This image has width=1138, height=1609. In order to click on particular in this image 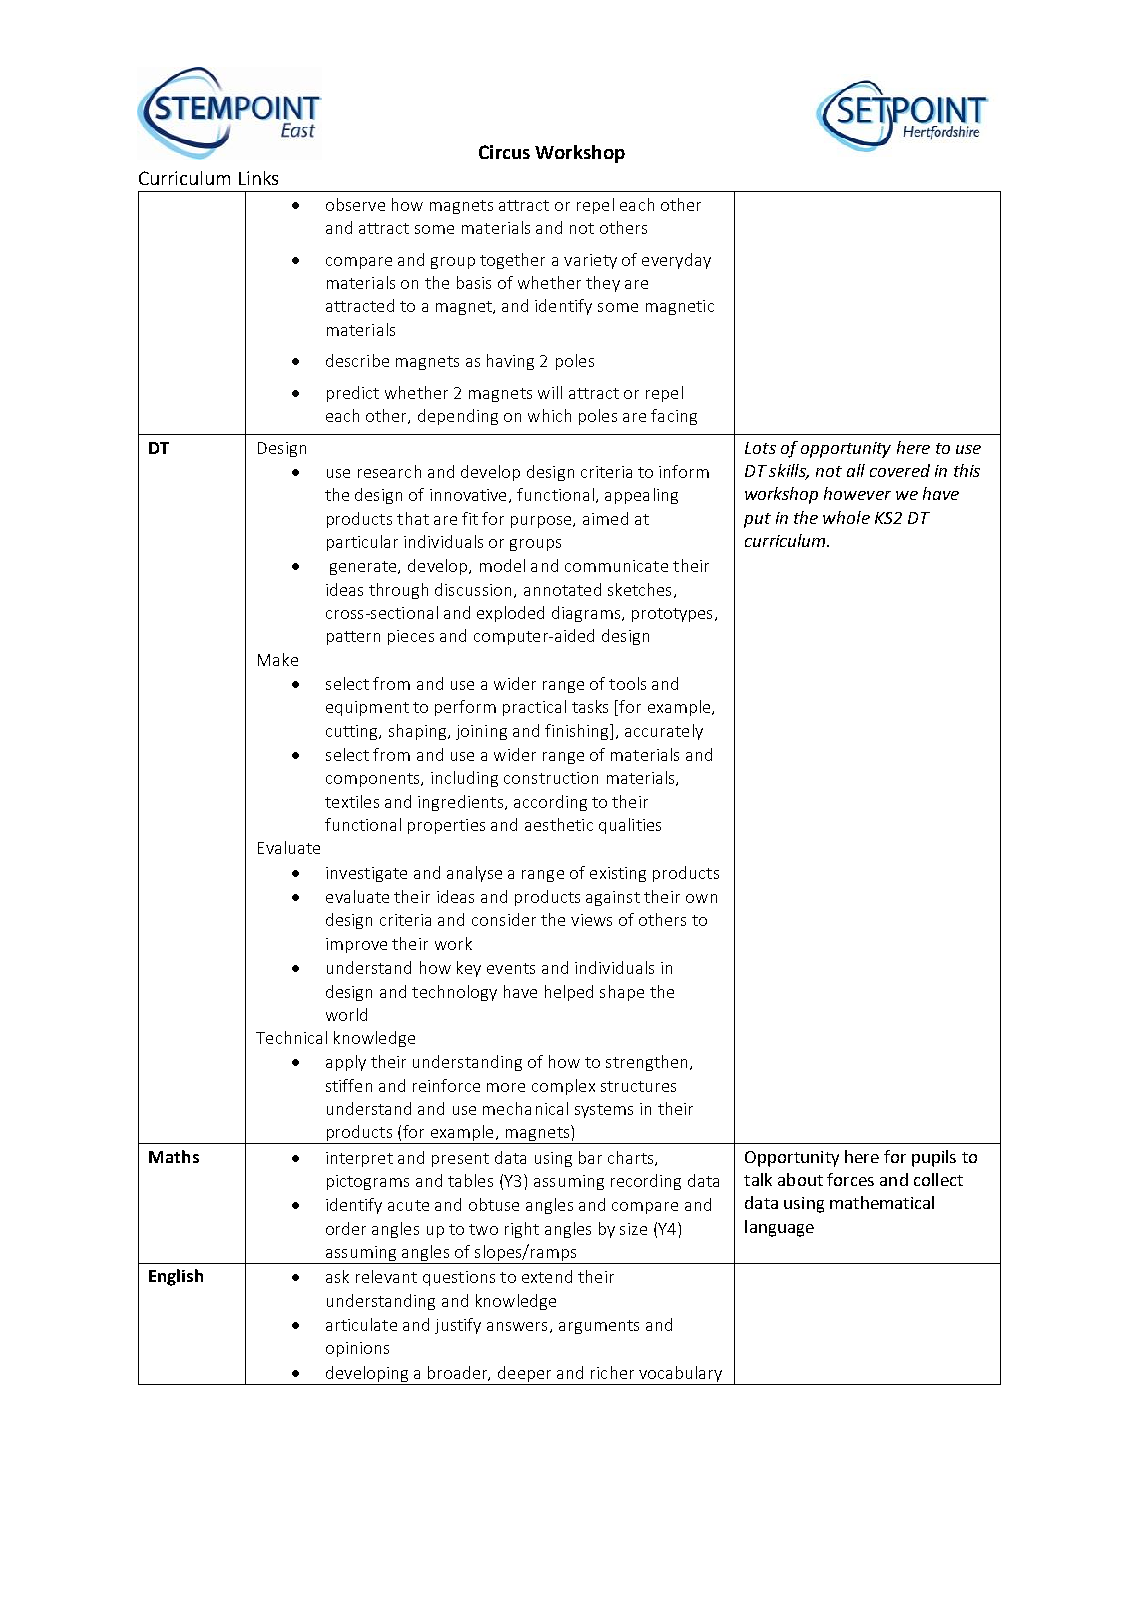, I will do `click(362, 543)`.
